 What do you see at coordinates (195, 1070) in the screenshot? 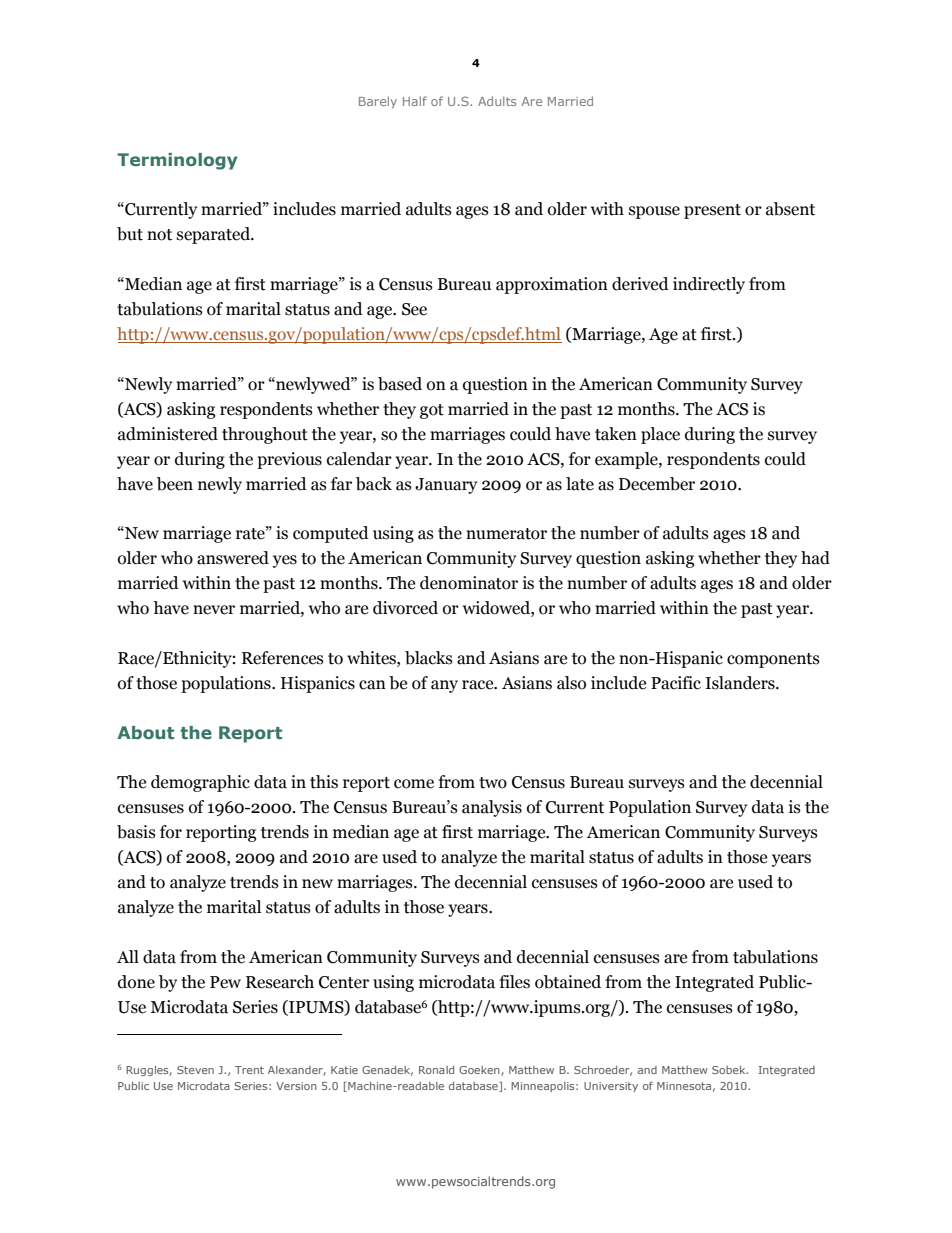
I see `Steven` at bounding box center [195, 1070].
